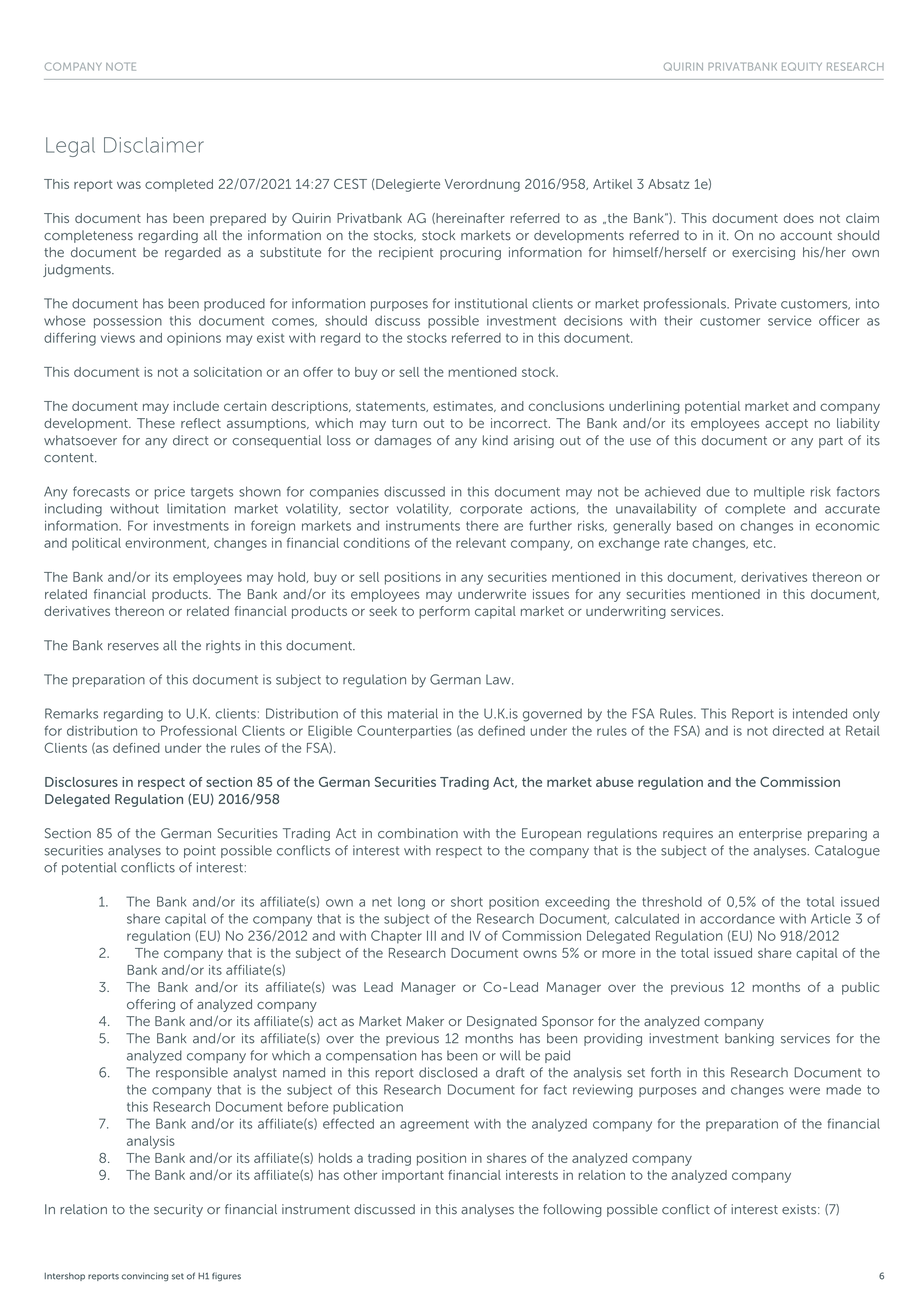  Describe the element at coordinates (779, 492) in the document. I see `multiple` at that location.
